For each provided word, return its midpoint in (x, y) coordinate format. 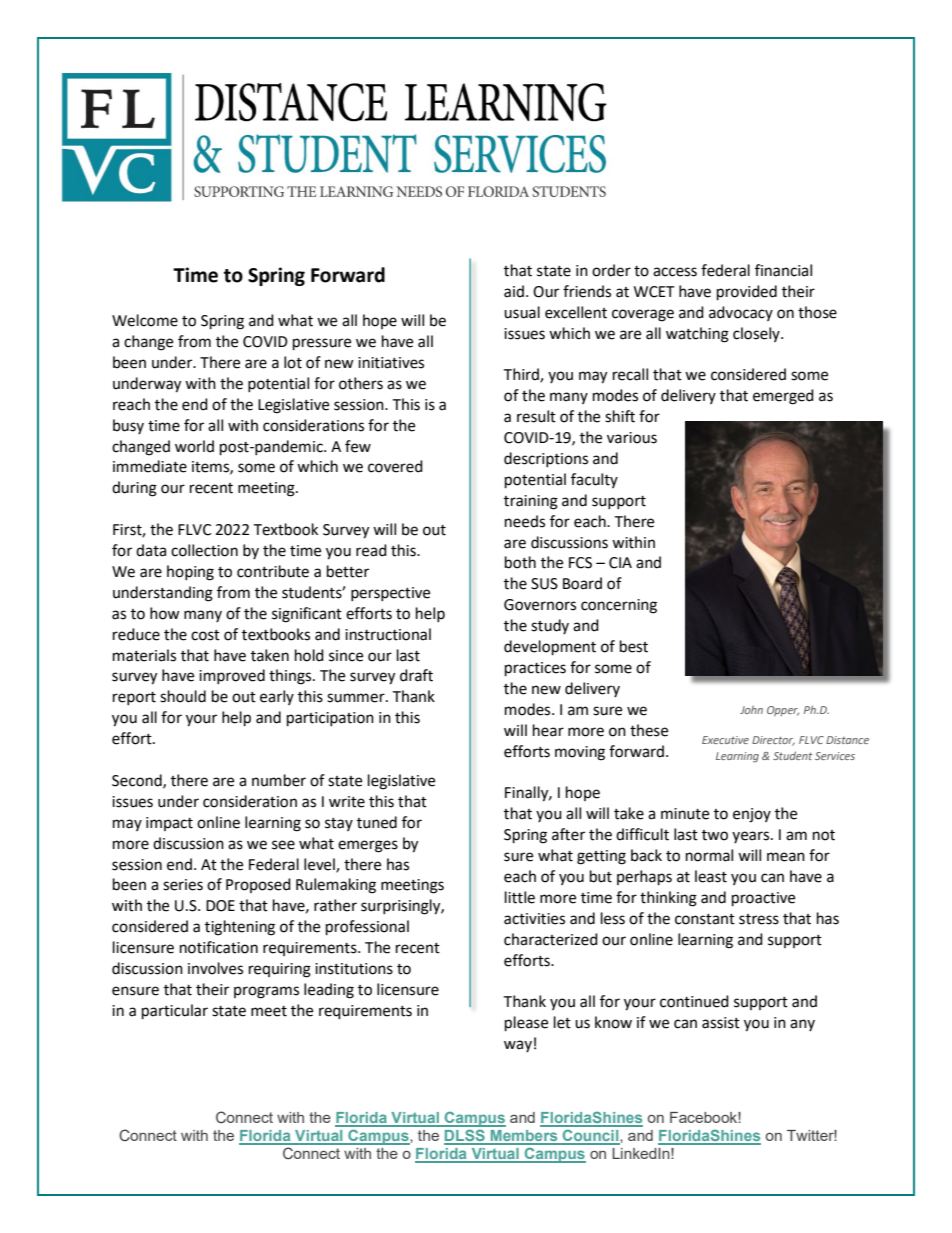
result (536, 416)
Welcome (145, 320)
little (520, 897)
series (183, 885)
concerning (619, 606)
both (520, 562)
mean (786, 857)
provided (747, 293)
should (183, 696)
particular (175, 1012)
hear (548, 730)
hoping (190, 573)
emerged (783, 397)
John (751, 710)
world (194, 446)
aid (514, 291)
